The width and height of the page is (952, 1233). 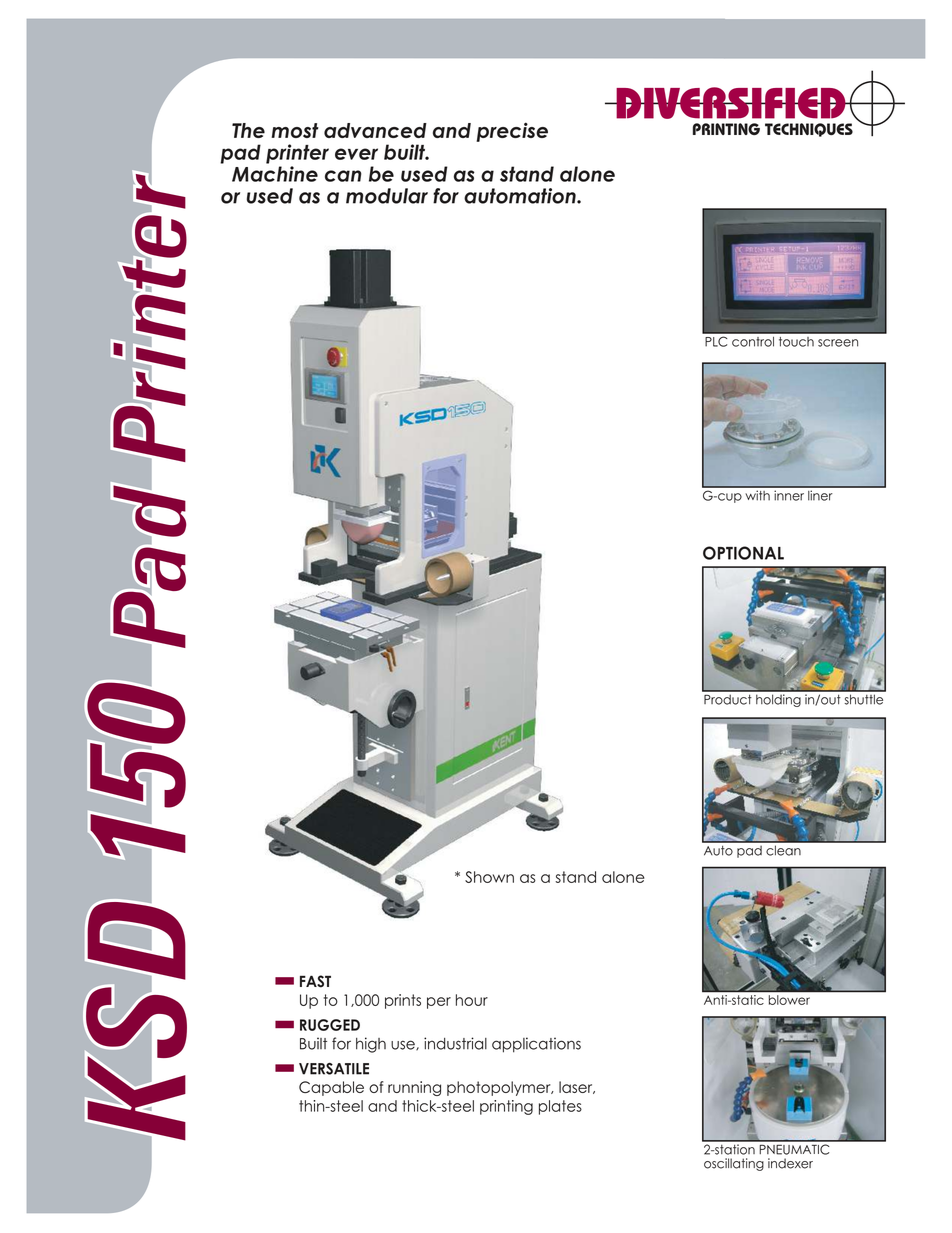 I want to click on TECHNIQUES, so click(x=809, y=130).
